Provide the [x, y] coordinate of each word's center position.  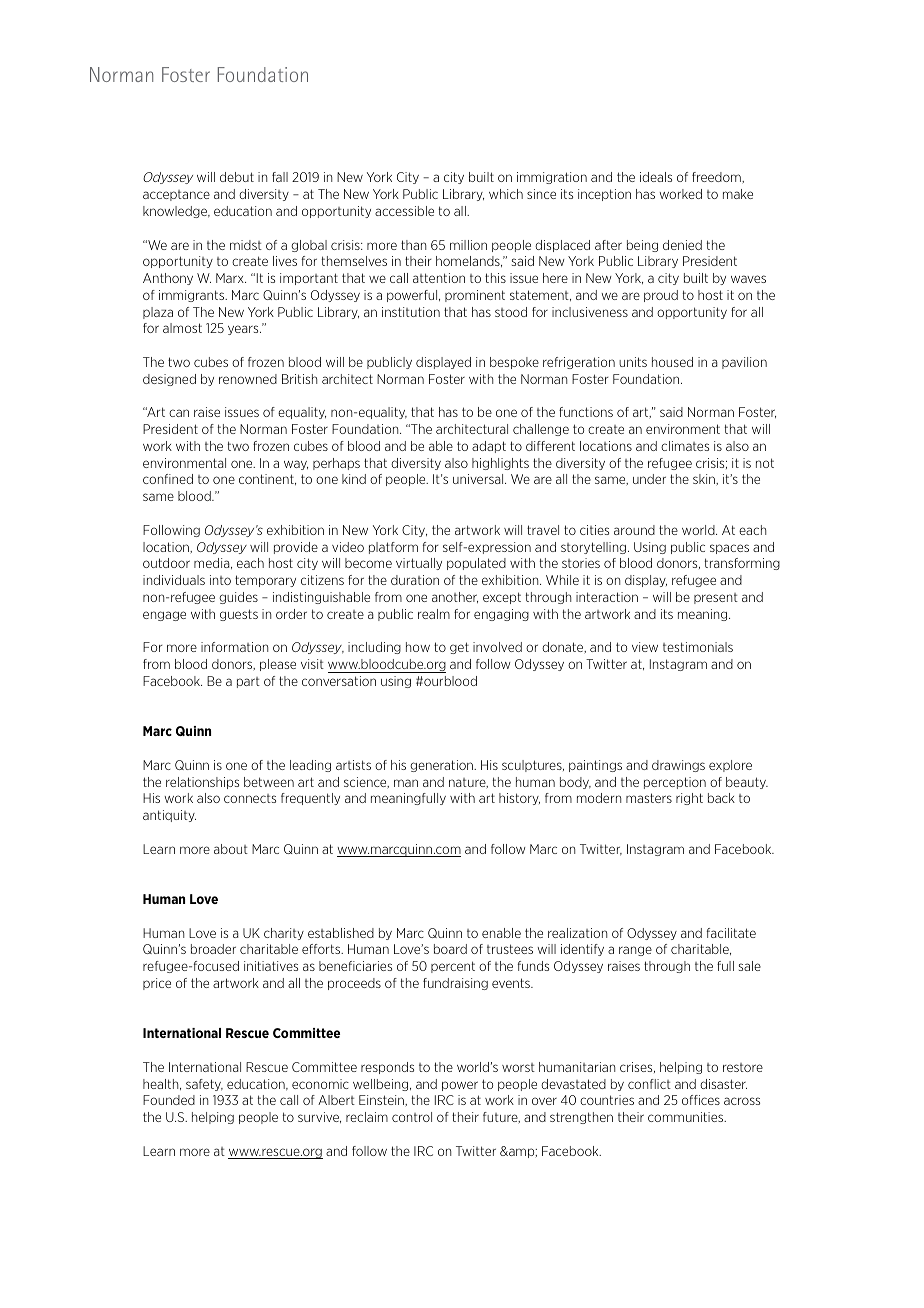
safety [204, 1085]
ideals [656, 177]
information [234, 647]
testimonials [698, 647]
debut [237, 177]
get [459, 648]
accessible [404, 211]
